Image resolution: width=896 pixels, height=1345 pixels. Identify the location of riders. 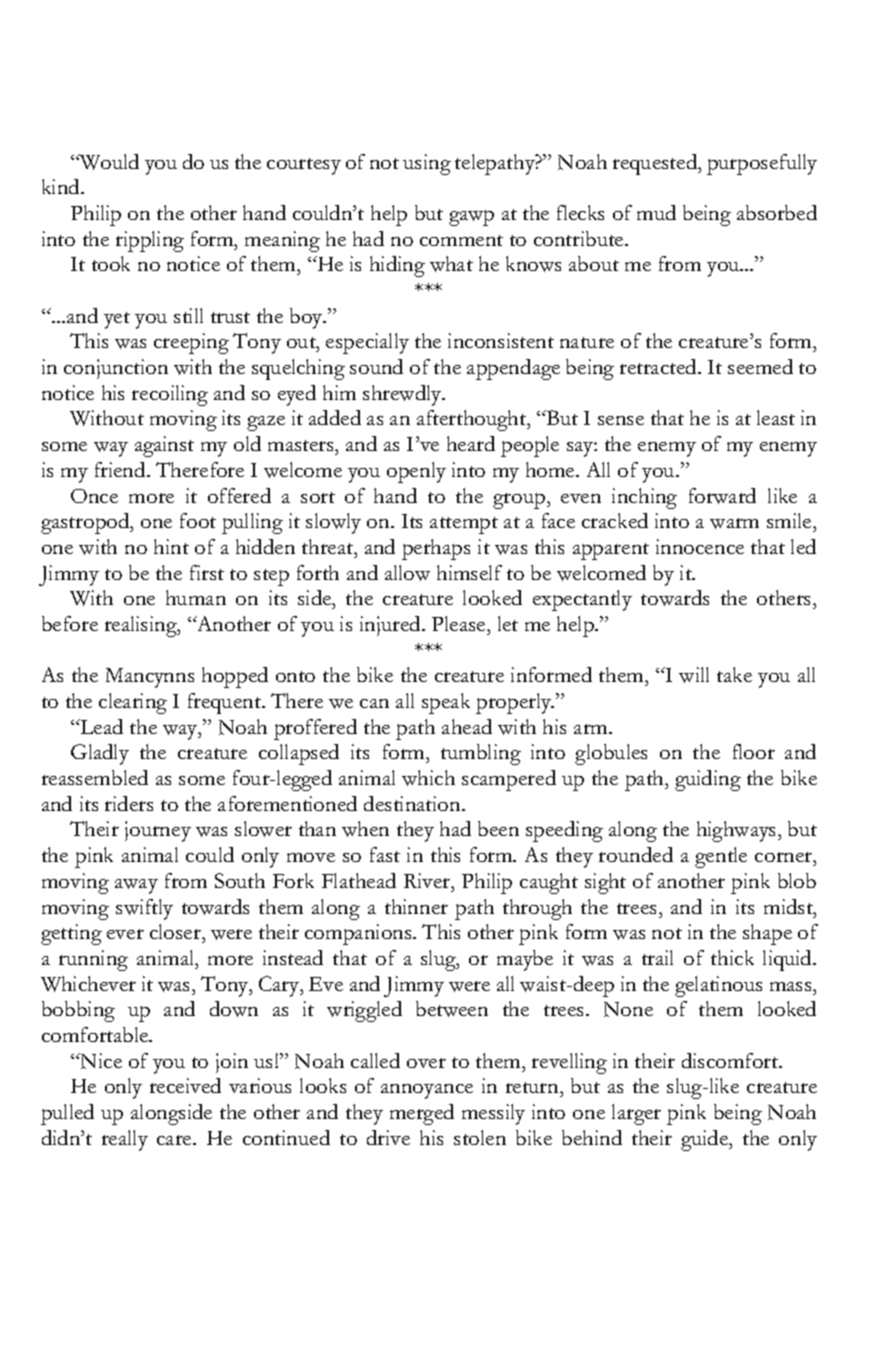
(129, 803).
